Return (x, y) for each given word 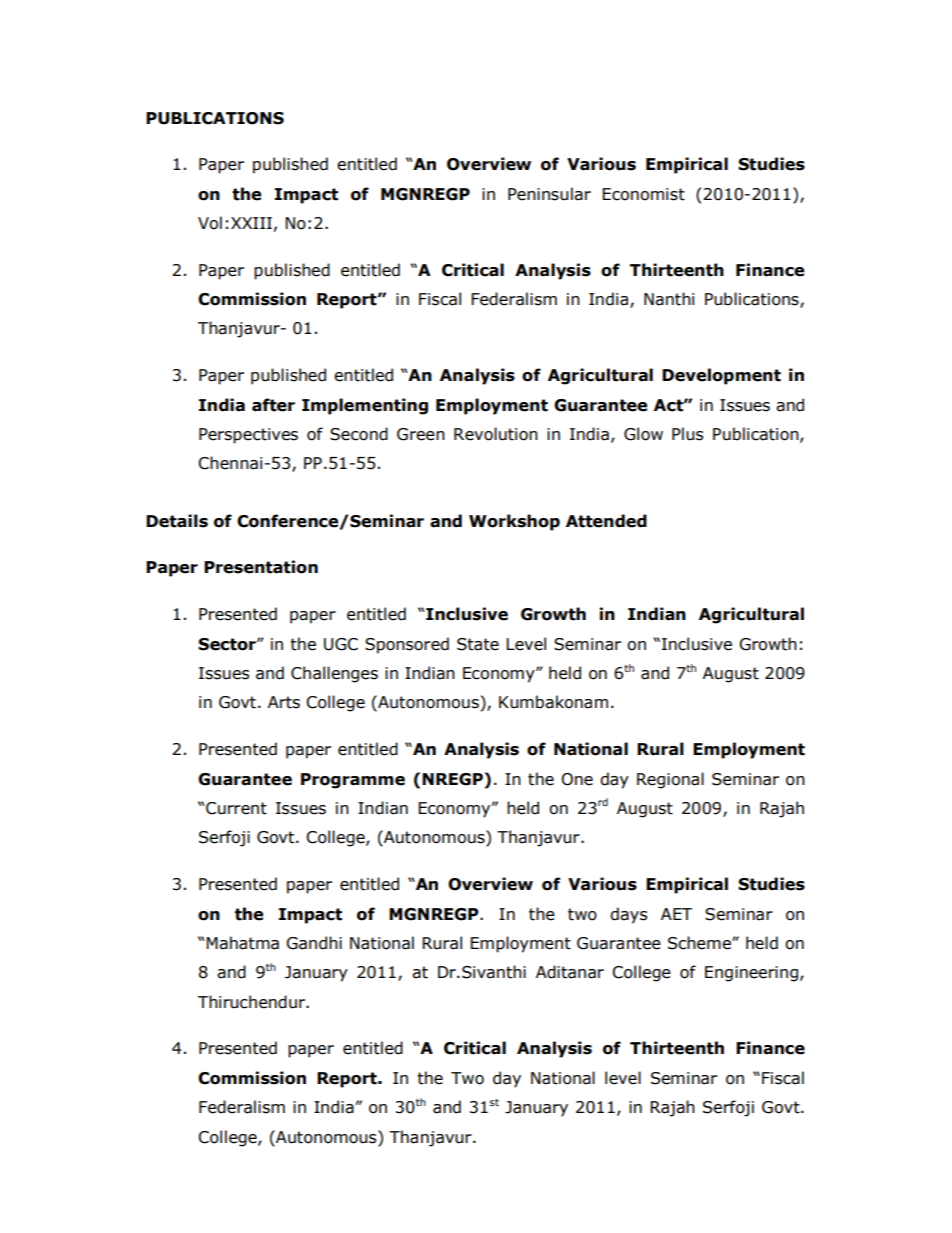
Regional (670, 780)
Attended (606, 521)
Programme (353, 781)
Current (236, 808)
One (577, 779)
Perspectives (248, 436)
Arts (284, 702)
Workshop (514, 522)
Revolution (496, 434)
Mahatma (242, 943)
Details (177, 521)
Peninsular (549, 194)
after (273, 405)
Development (721, 376)
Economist (643, 194)
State (478, 644)
